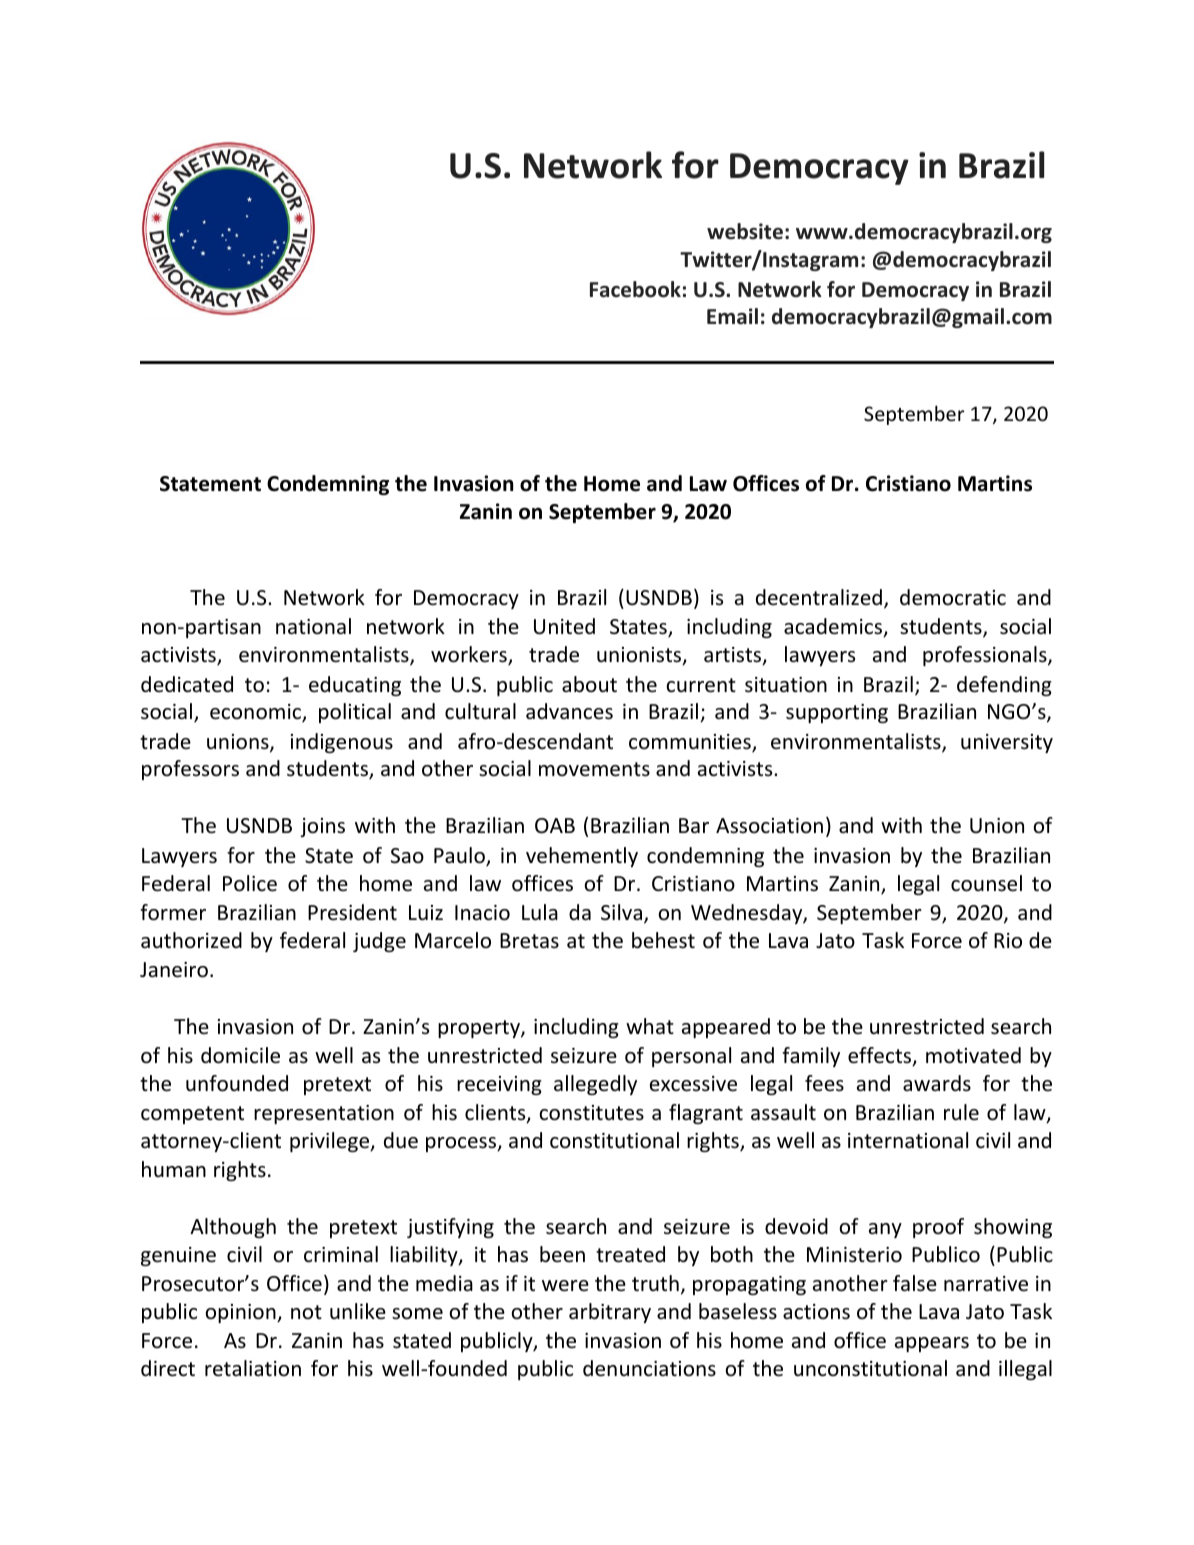 This image has height=1545, width=1194. What do you see at coordinates (1007, 743) in the image?
I see `university` at bounding box center [1007, 743].
